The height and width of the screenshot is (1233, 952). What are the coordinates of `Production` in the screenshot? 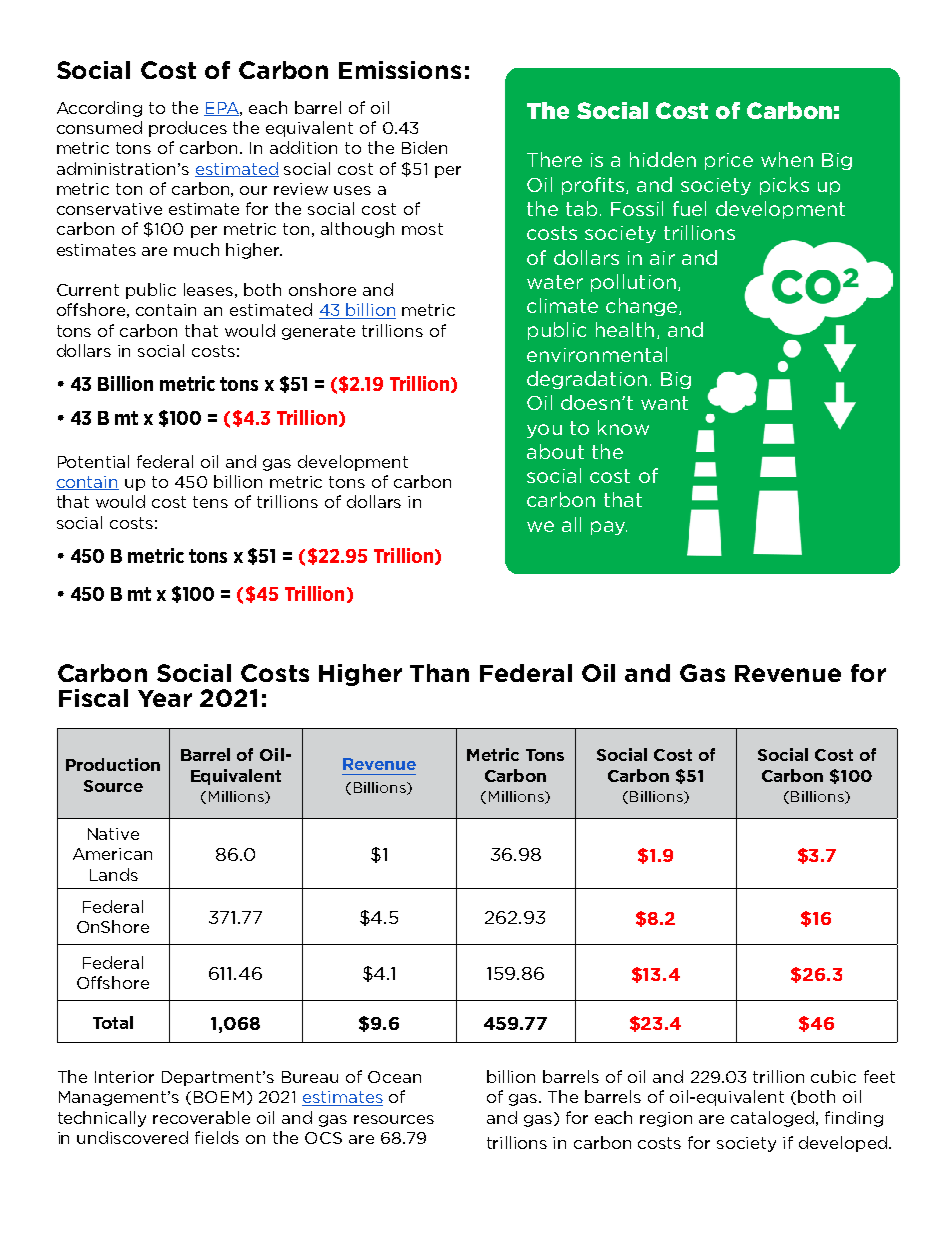 It's located at (113, 764).
